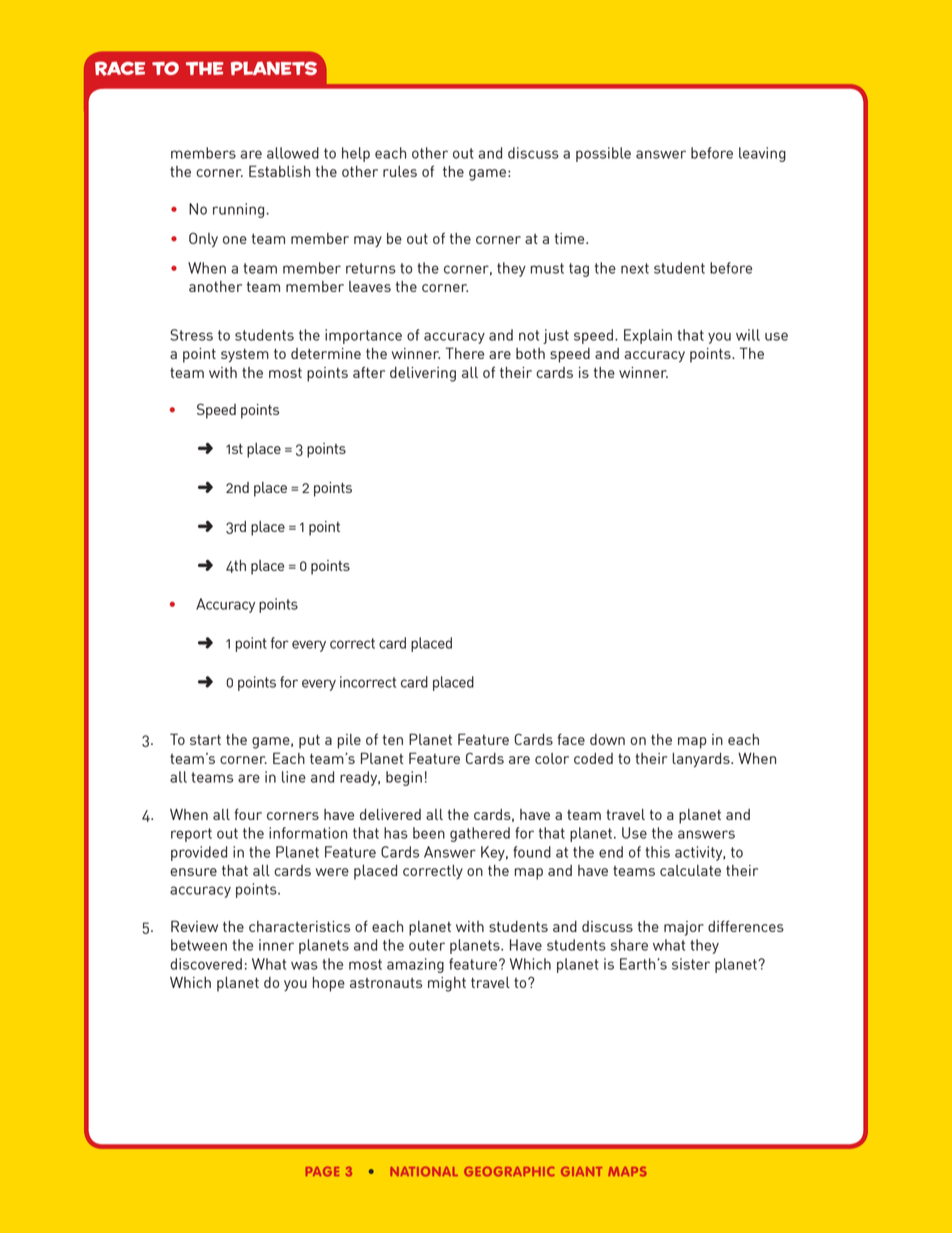 The image size is (952, 1233). I want to click on Stress, so click(191, 335).
